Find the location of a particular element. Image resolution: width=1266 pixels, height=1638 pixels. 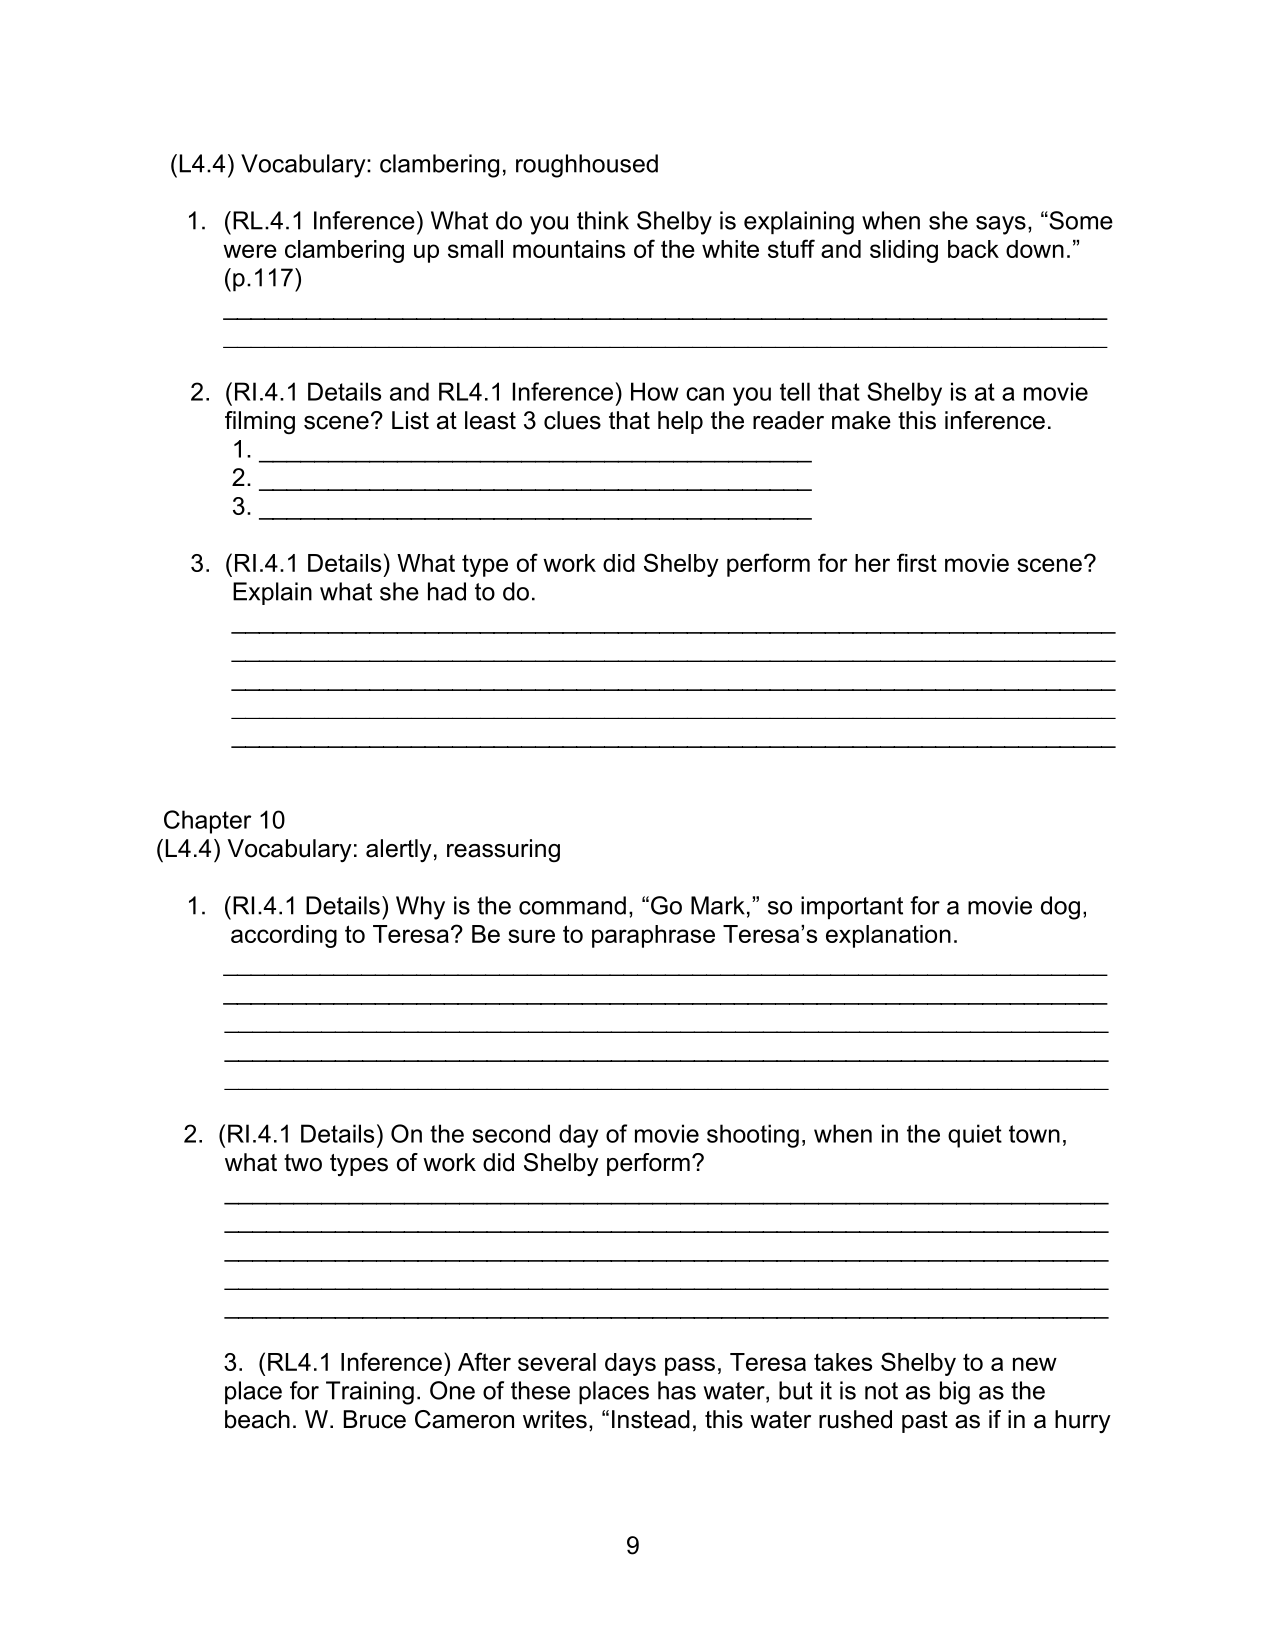

quiet is located at coordinates (975, 1136).
